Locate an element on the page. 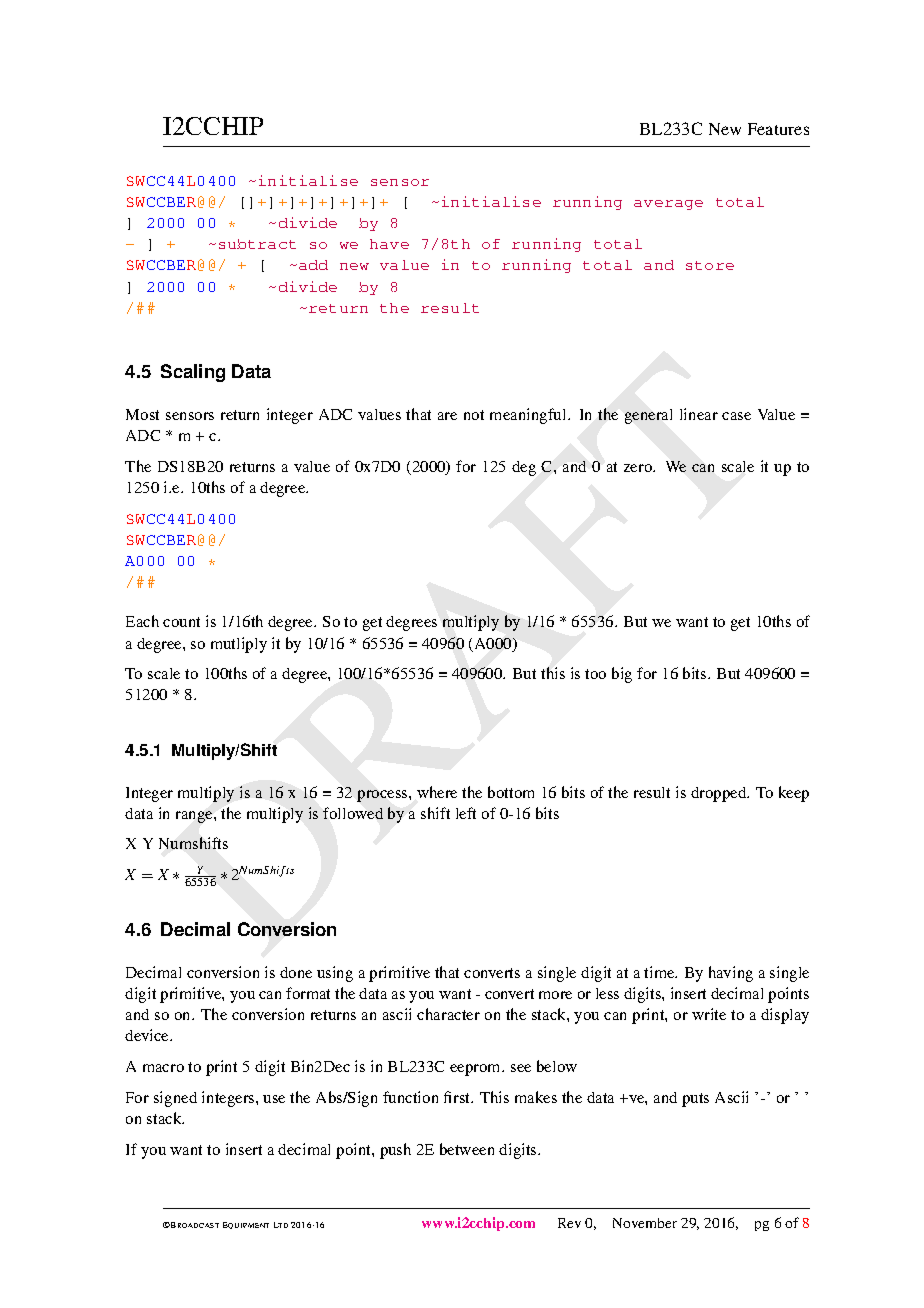 This page has height=1308, width=924. average is located at coordinates (668, 205).
